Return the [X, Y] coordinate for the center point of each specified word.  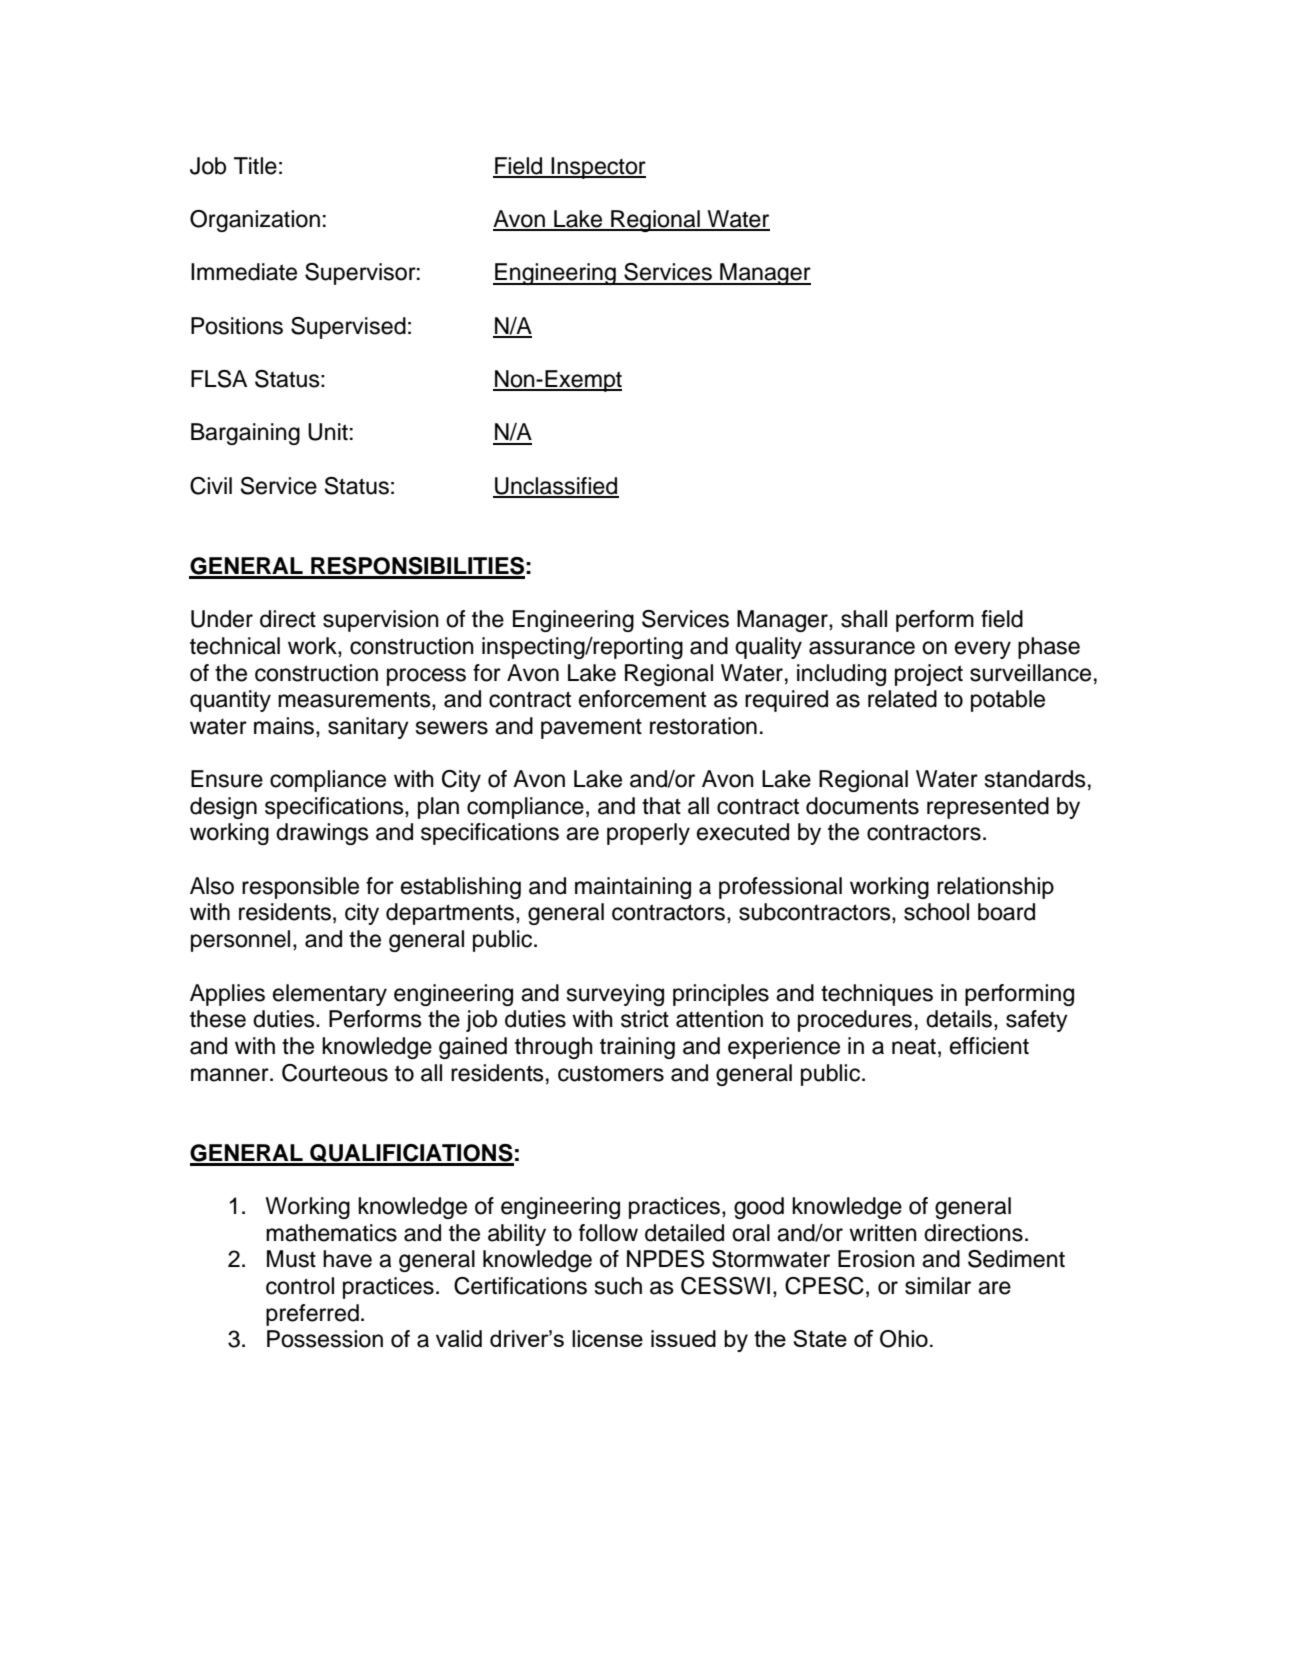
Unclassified [556, 487]
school [936, 912]
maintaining [633, 888]
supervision [381, 621]
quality [768, 648]
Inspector [598, 168]
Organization [255, 221]
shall [864, 619]
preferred [312, 1315]
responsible [300, 888]
